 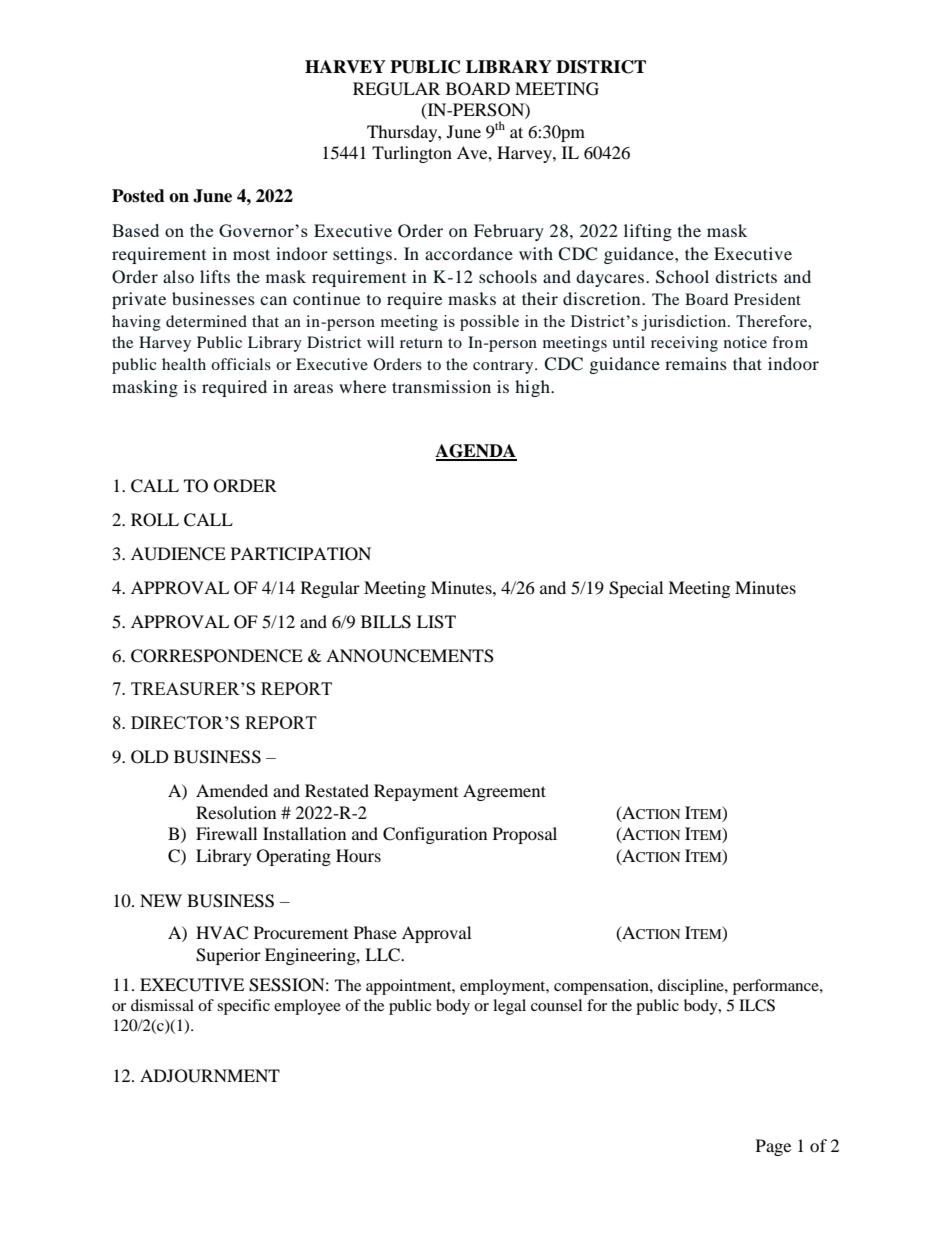 I want to click on most, so click(x=251, y=254).
